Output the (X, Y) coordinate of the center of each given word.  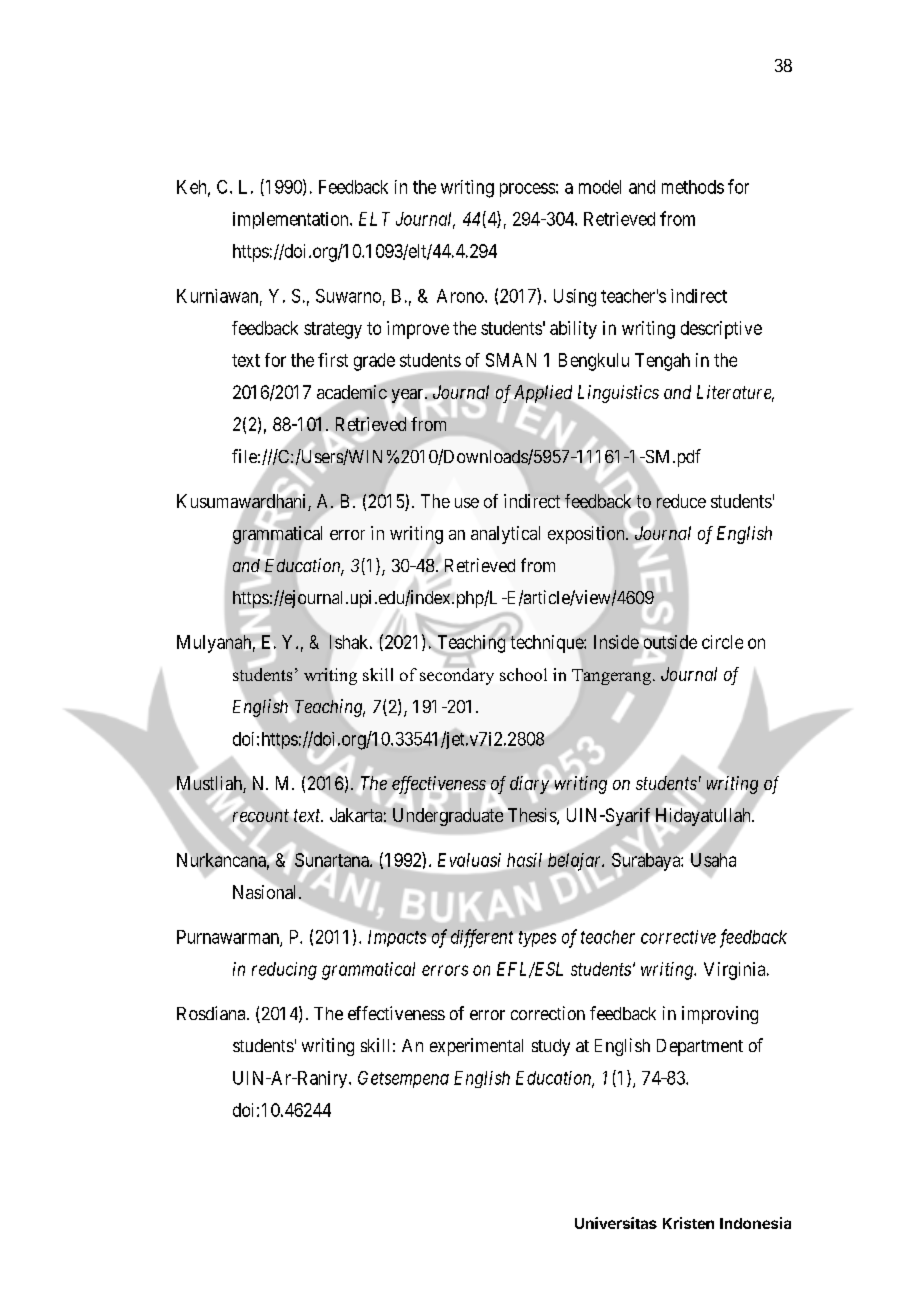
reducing (284, 971)
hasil (524, 860)
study (551, 1047)
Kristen (688, 1223)
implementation (292, 220)
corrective (678, 937)
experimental (476, 1047)
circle (722, 642)
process (527, 190)
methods (693, 187)
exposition (587, 535)
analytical (505, 535)
